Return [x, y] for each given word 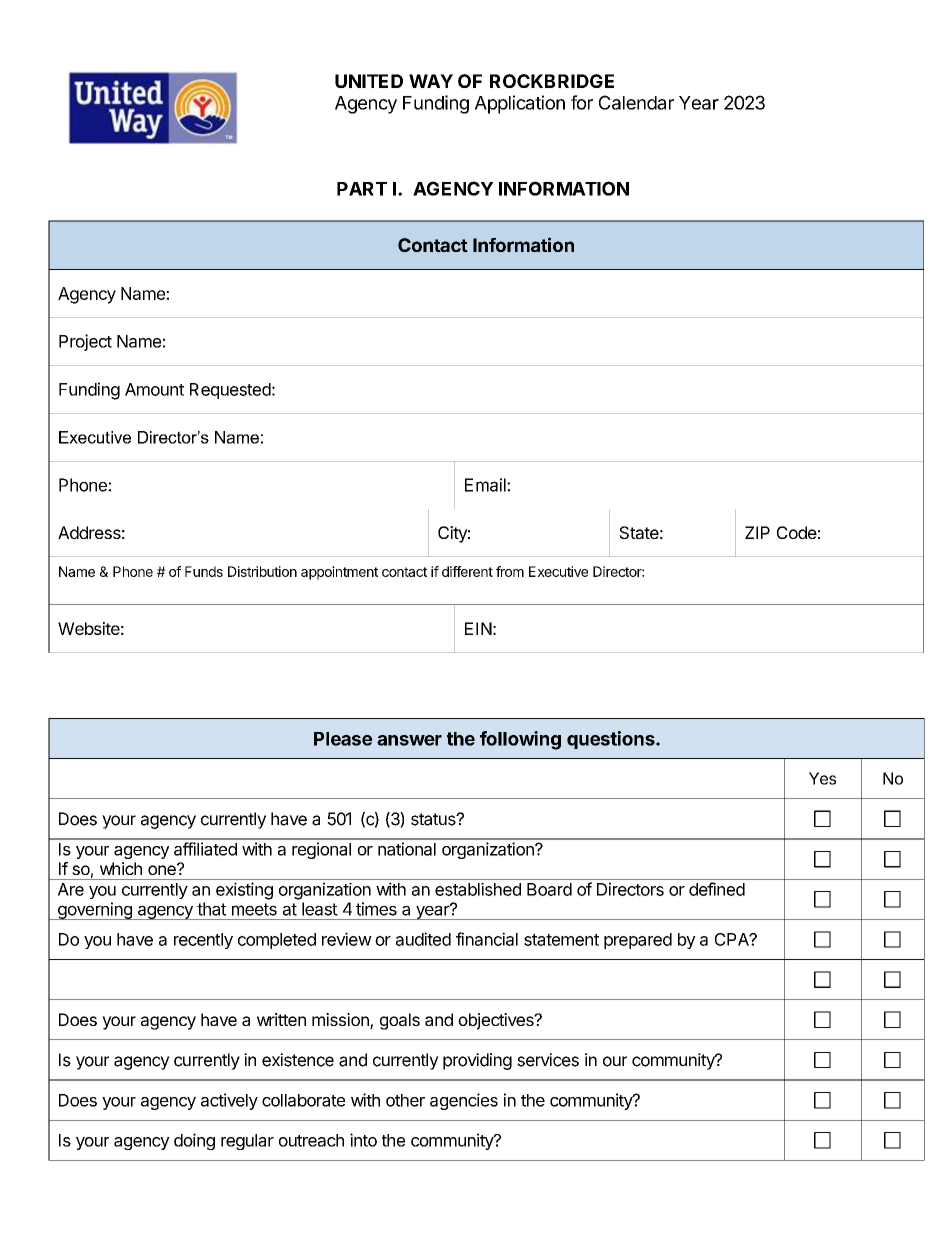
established [478, 889]
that [211, 909]
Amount [154, 389]
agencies [464, 1101]
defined [717, 889]
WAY [431, 81]
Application [520, 104]
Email [486, 485]
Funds [204, 571]
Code [797, 532]
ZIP [757, 532]
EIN [478, 628]
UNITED [369, 81]
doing [194, 1141]
